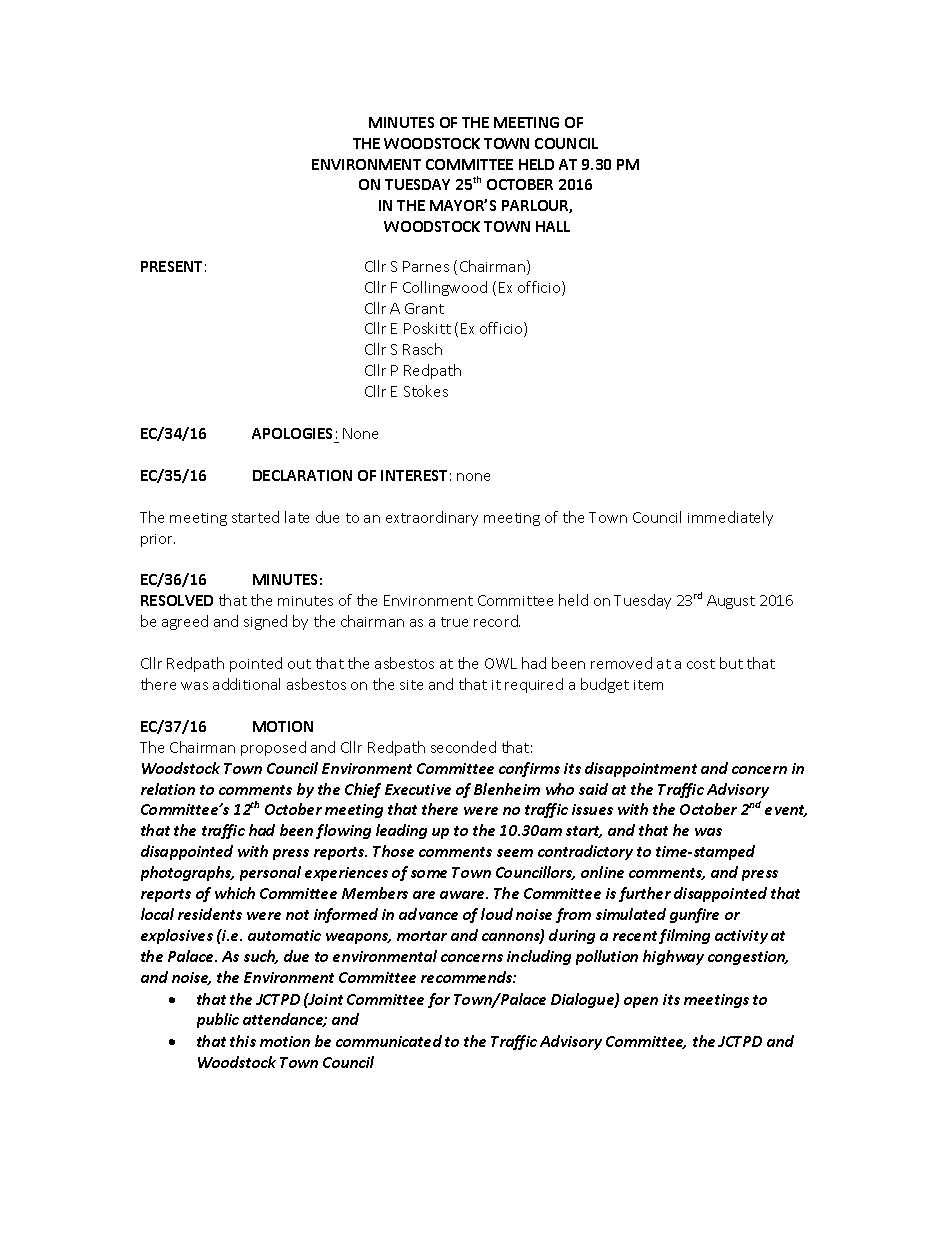  What do you see at coordinates (265, 622) in the document?
I see `signed` at bounding box center [265, 622].
